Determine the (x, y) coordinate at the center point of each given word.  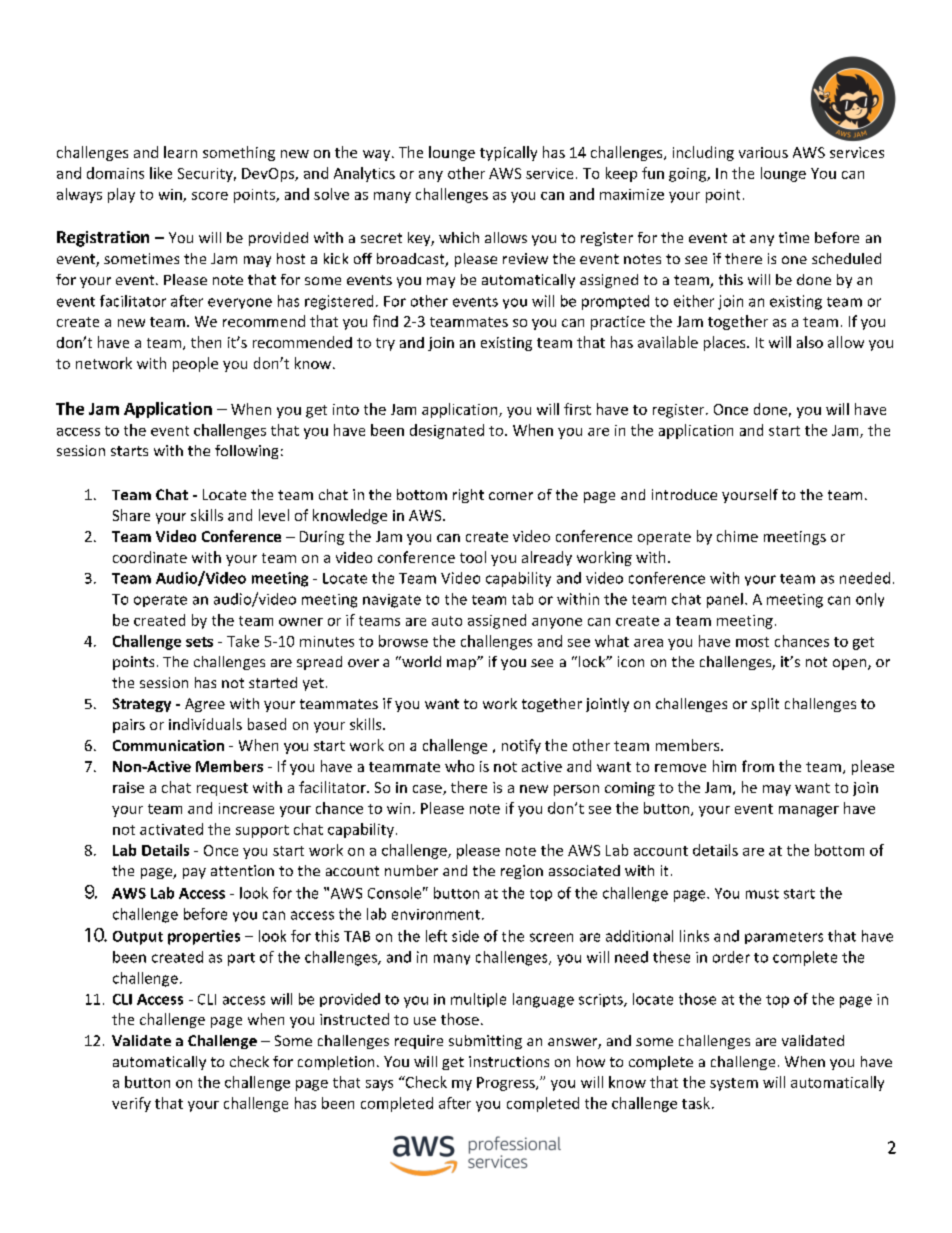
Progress (507, 1084)
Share (131, 515)
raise (128, 787)
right (468, 496)
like (161, 173)
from (758, 766)
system (734, 1084)
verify (131, 1104)
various (763, 152)
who (459, 766)
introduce (684, 494)
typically (508, 153)
